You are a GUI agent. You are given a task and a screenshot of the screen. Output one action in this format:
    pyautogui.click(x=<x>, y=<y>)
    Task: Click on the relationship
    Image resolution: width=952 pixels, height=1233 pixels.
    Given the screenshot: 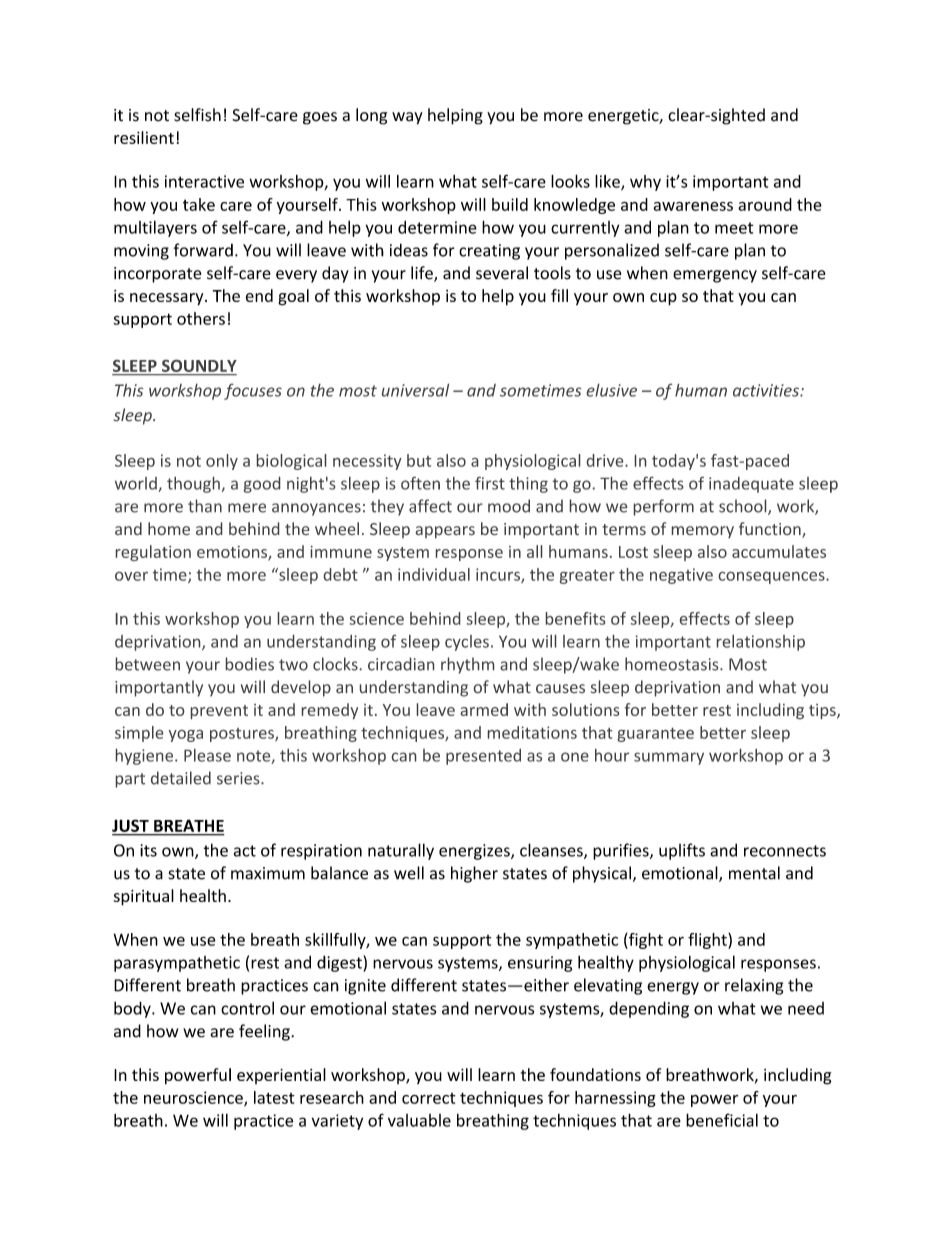 What is the action you would take?
    pyautogui.click(x=761, y=643)
